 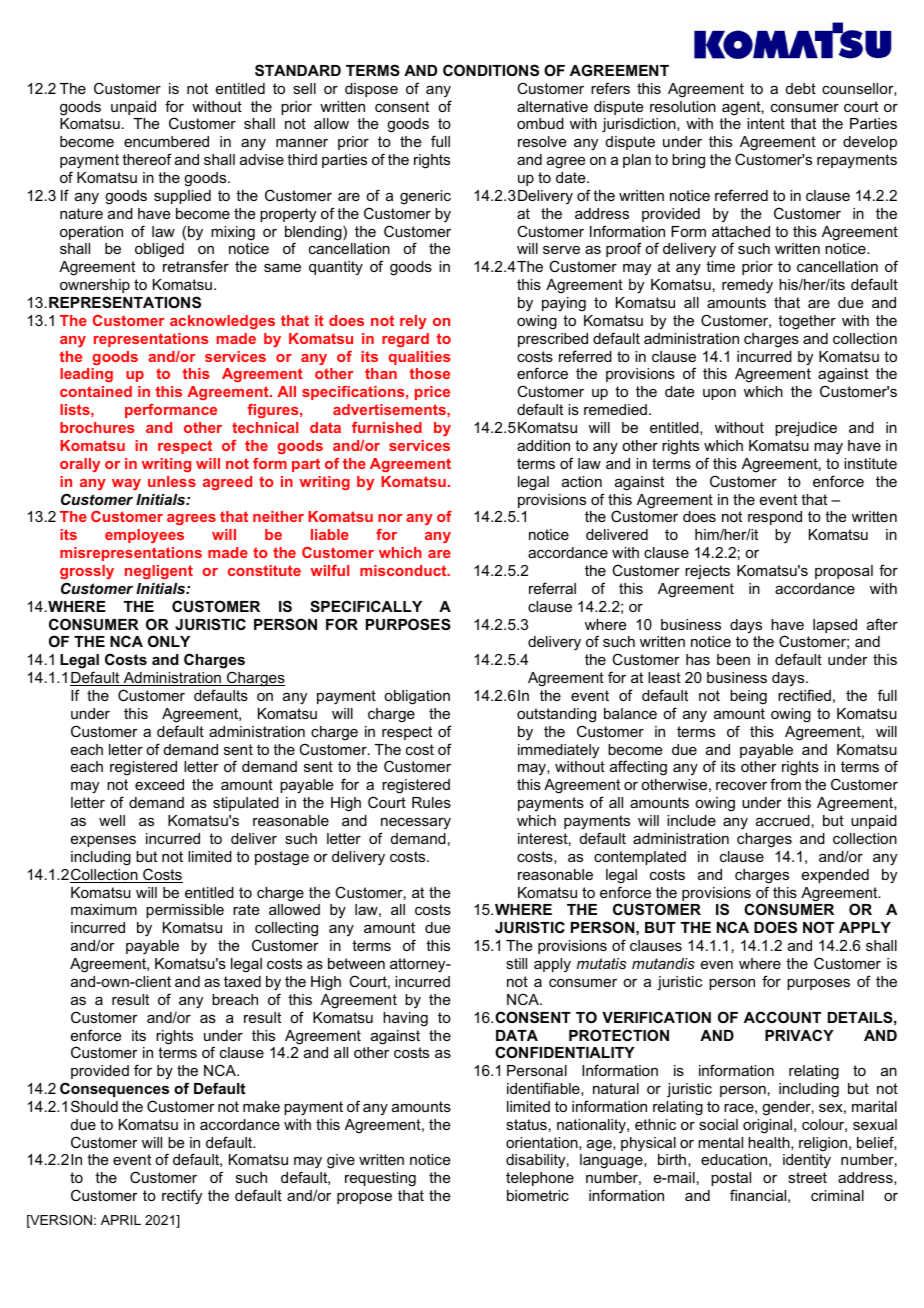 I want to click on ONLY, so click(x=169, y=641).
